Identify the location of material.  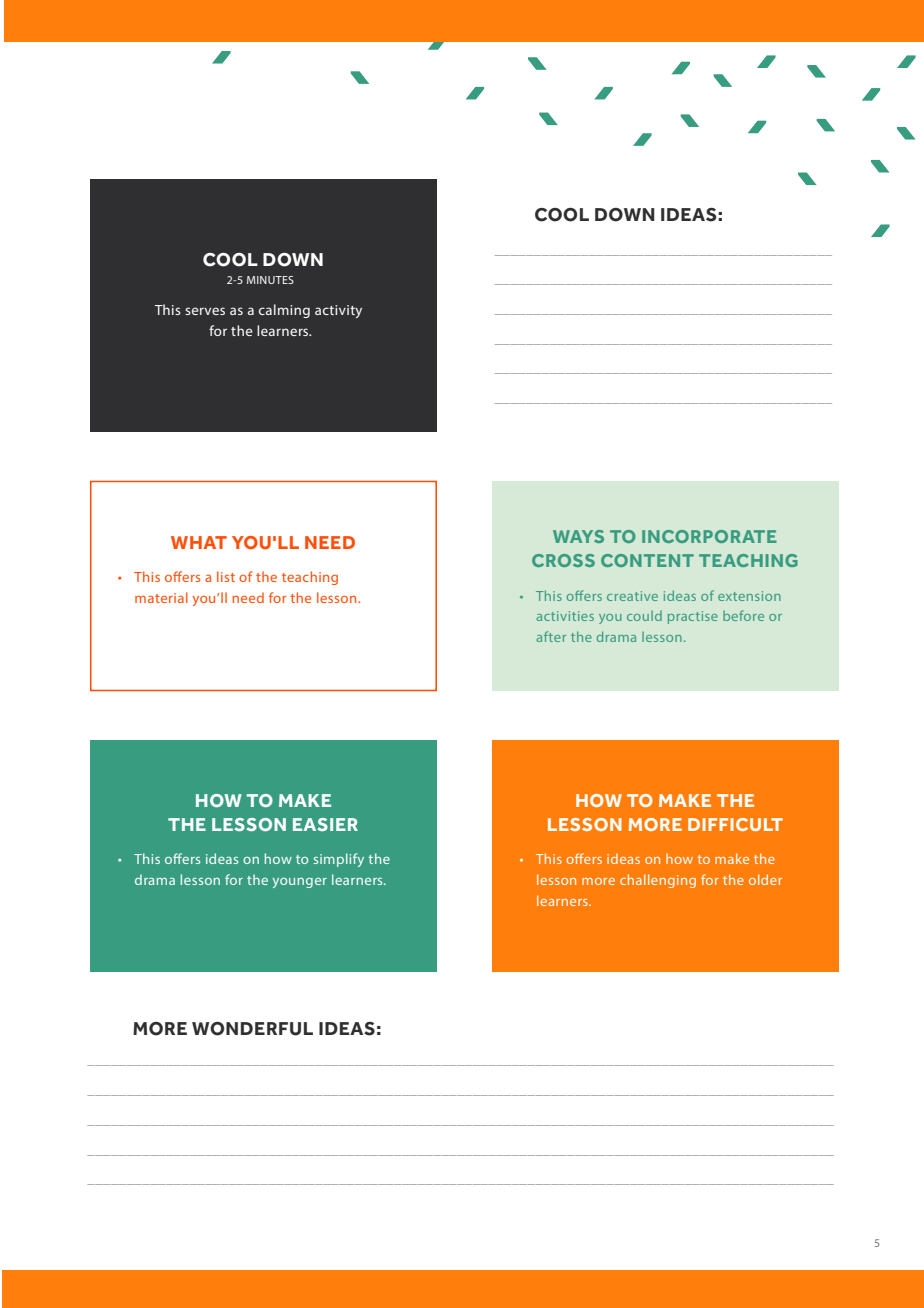
(161, 597).
